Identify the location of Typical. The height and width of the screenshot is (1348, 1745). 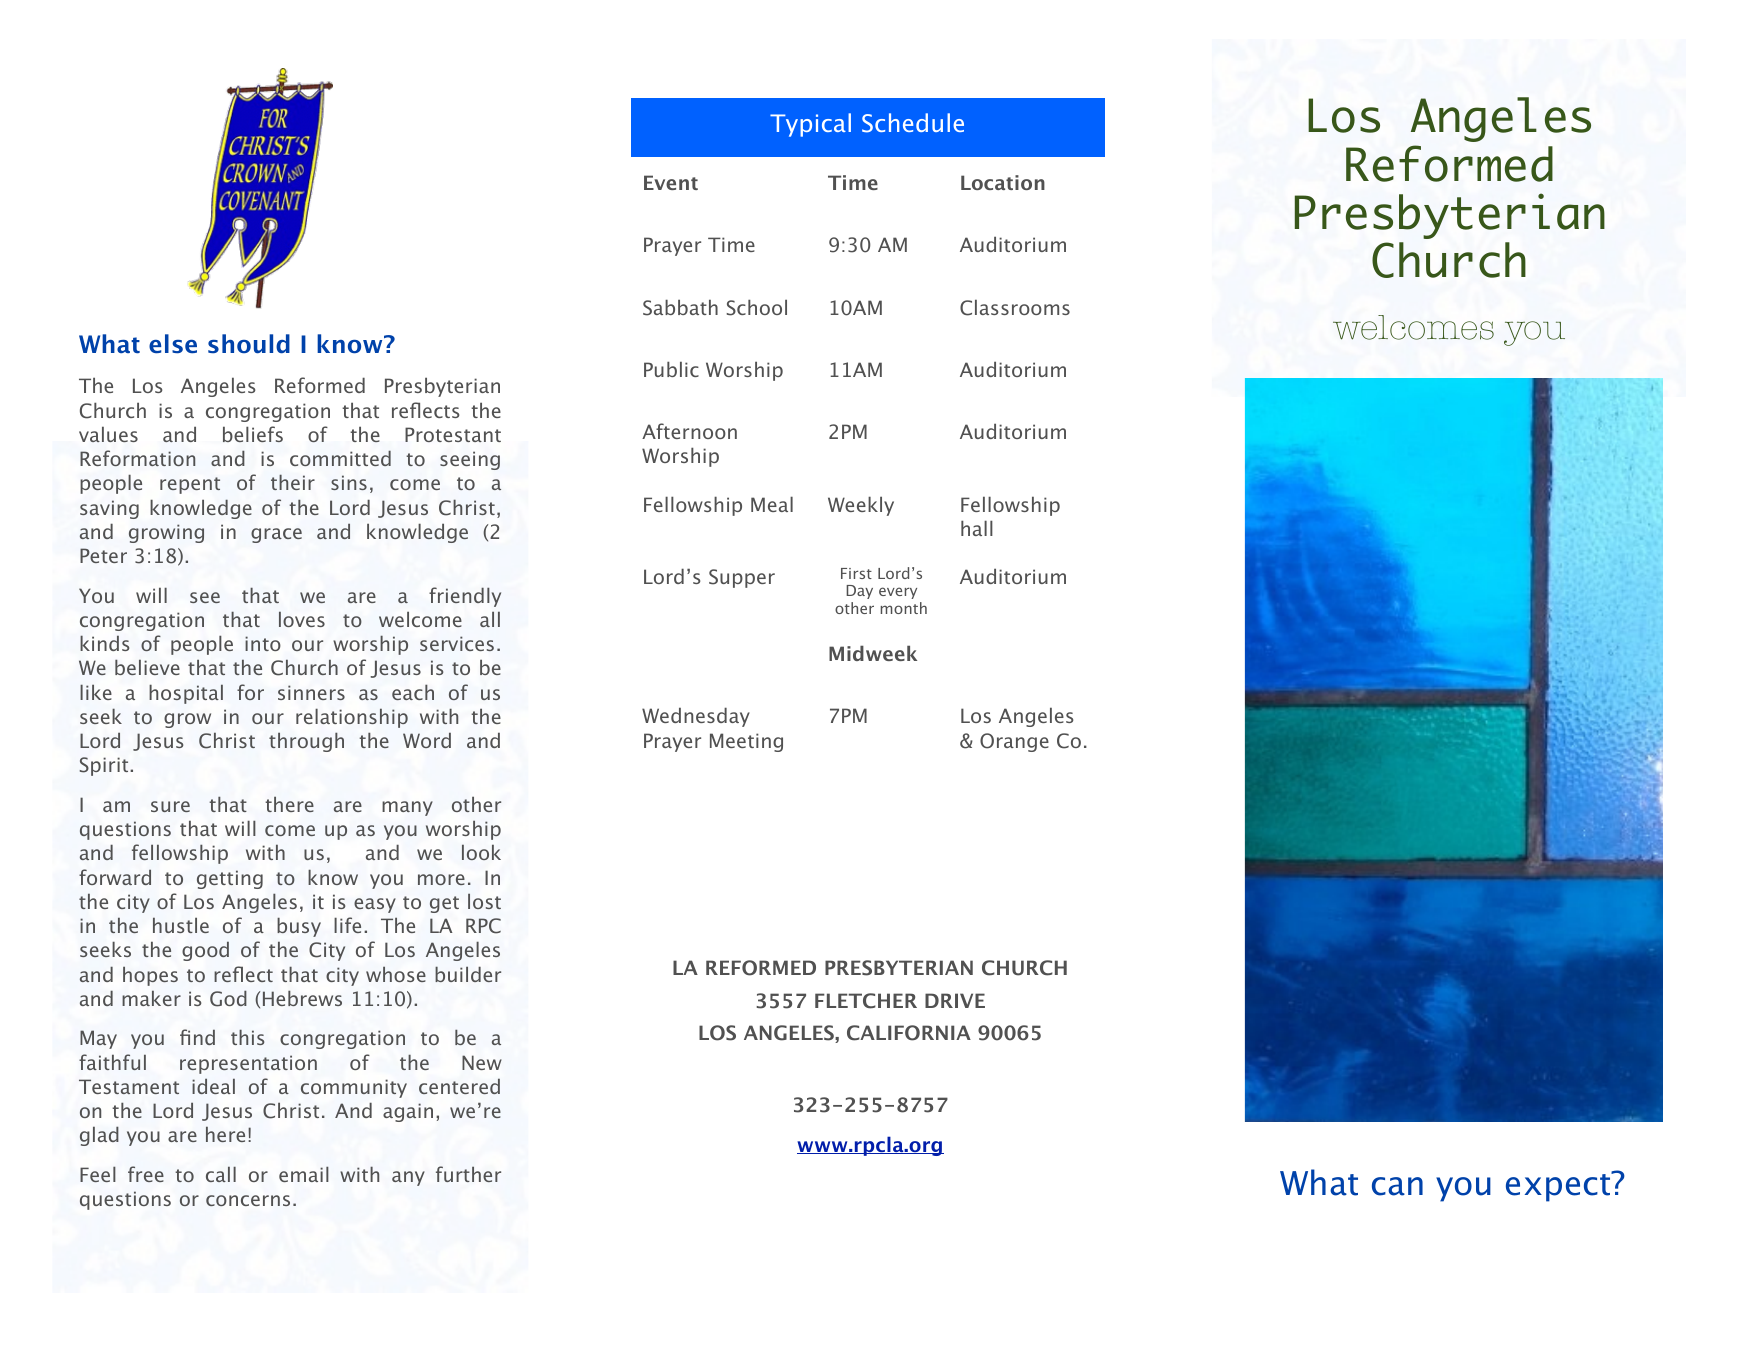
(810, 125).
